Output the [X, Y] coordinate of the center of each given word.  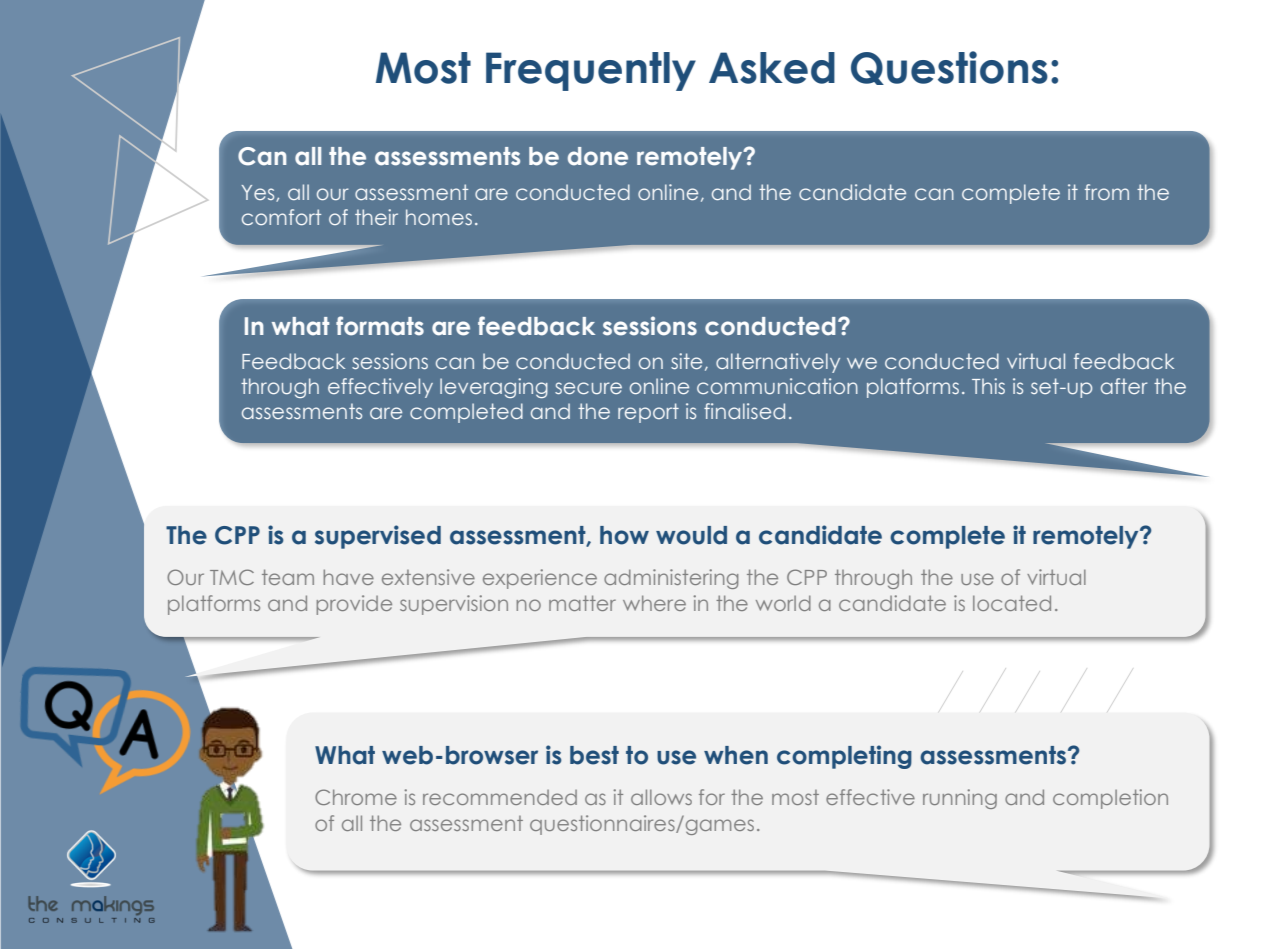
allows [661, 797]
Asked [772, 68]
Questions [949, 68]
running [960, 799]
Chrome [356, 797]
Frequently [591, 71]
